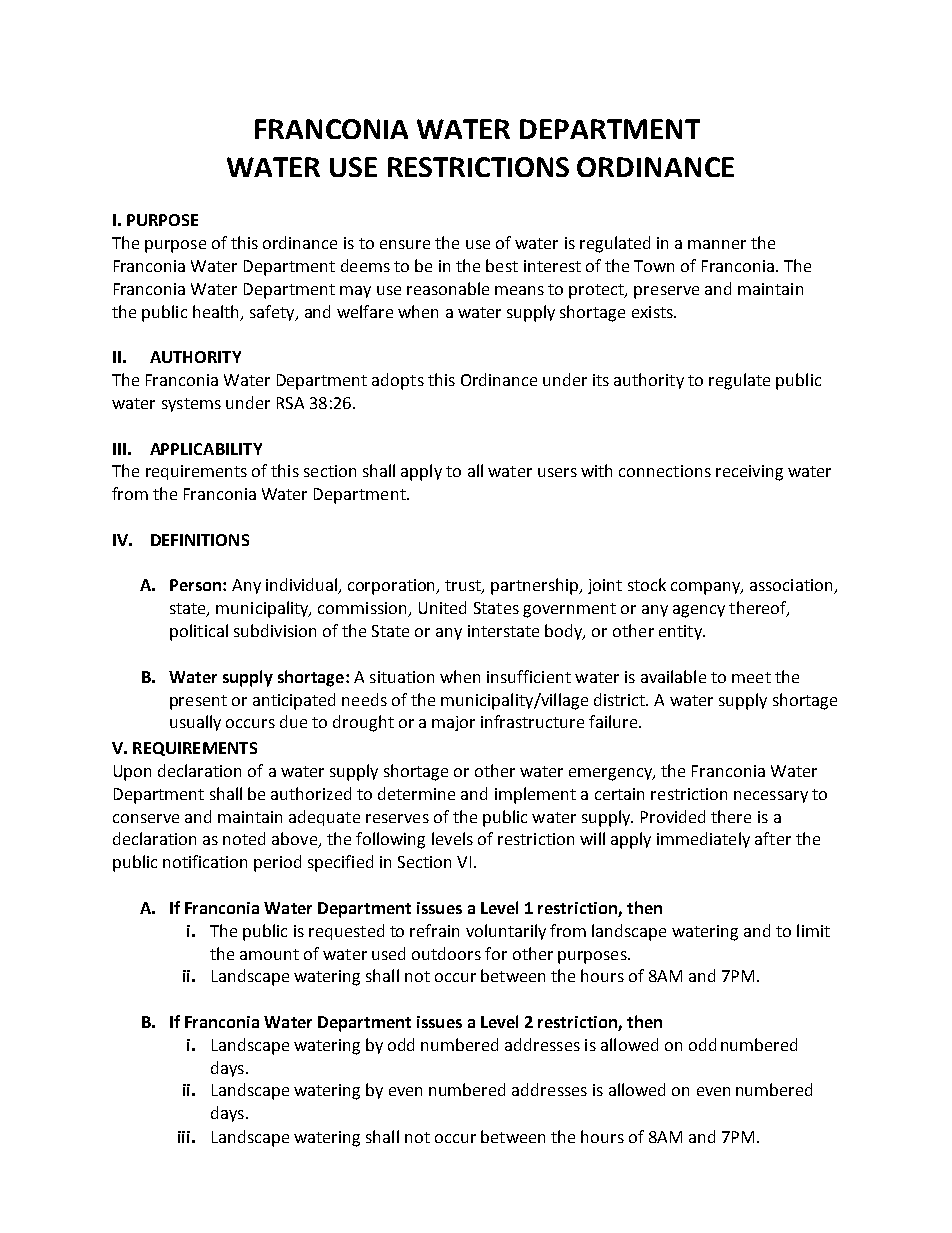  Describe the element at coordinates (717, 244) in the screenshot. I see `manner` at that location.
